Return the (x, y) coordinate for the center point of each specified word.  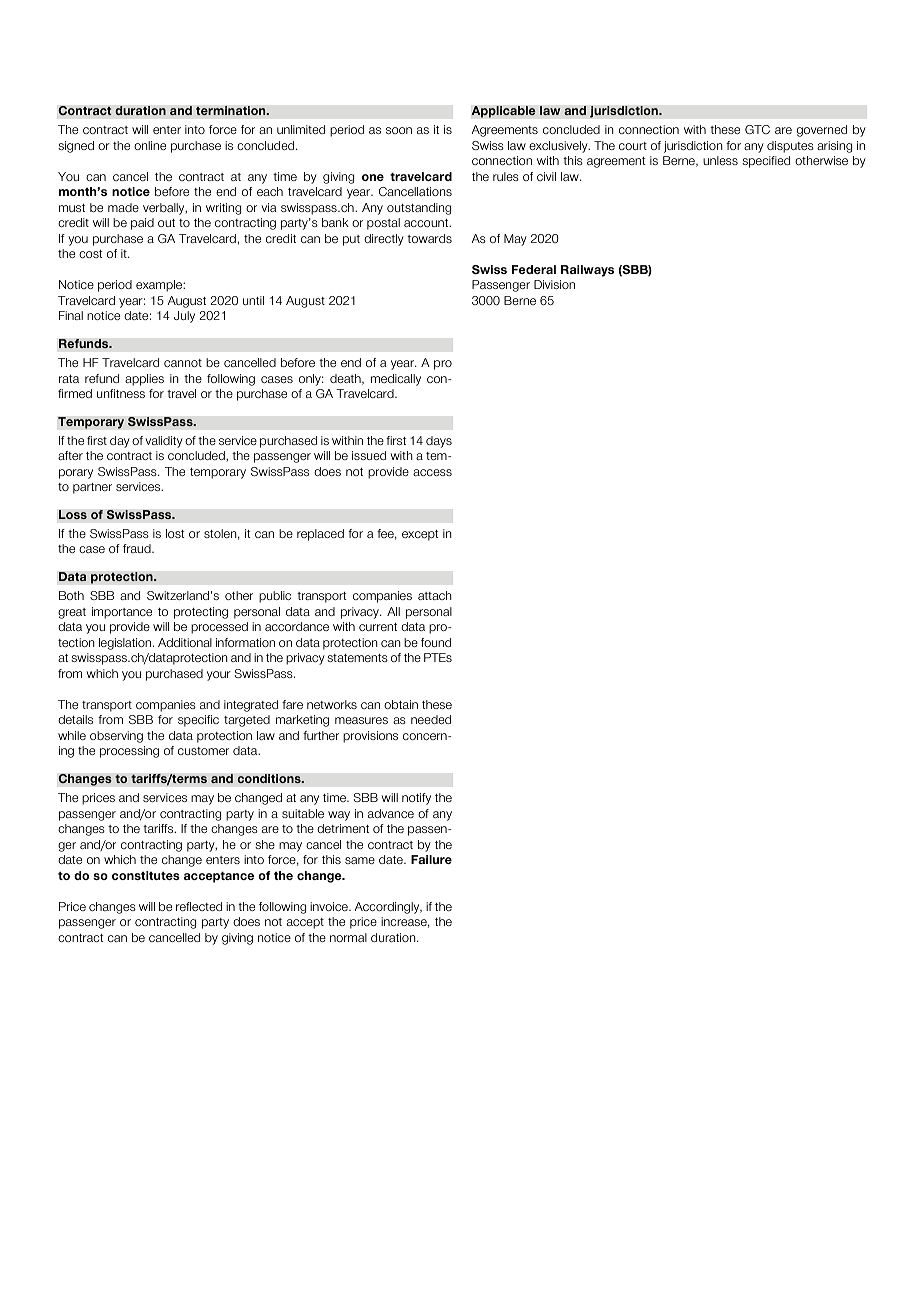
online (150, 145)
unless (720, 160)
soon (399, 130)
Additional (185, 642)
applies (144, 380)
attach (435, 595)
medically (396, 380)
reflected (199, 906)
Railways (587, 271)
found (436, 642)
